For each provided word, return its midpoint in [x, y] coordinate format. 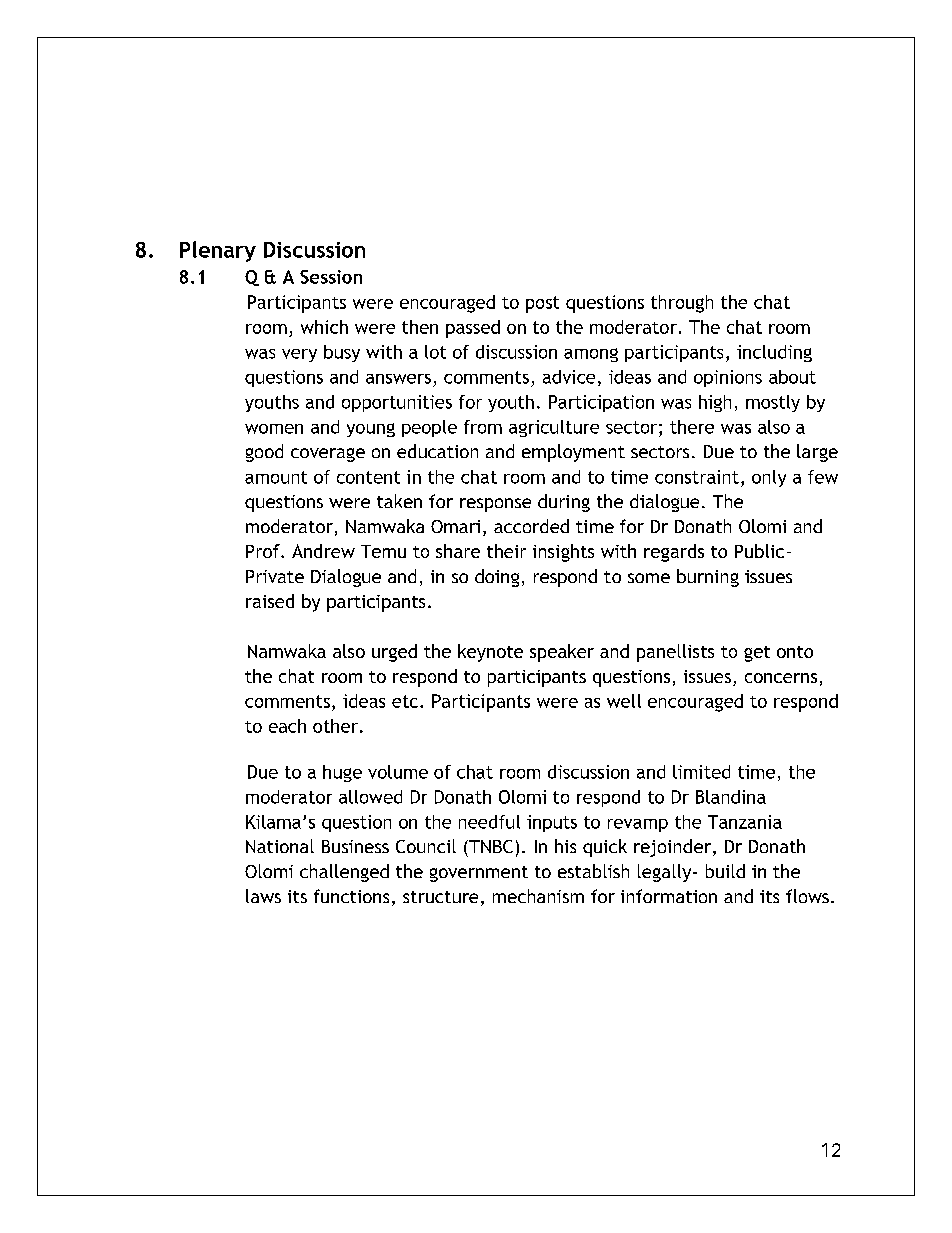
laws [263, 896]
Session [331, 277]
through [682, 304]
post [542, 304]
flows [807, 896]
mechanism [538, 896]
